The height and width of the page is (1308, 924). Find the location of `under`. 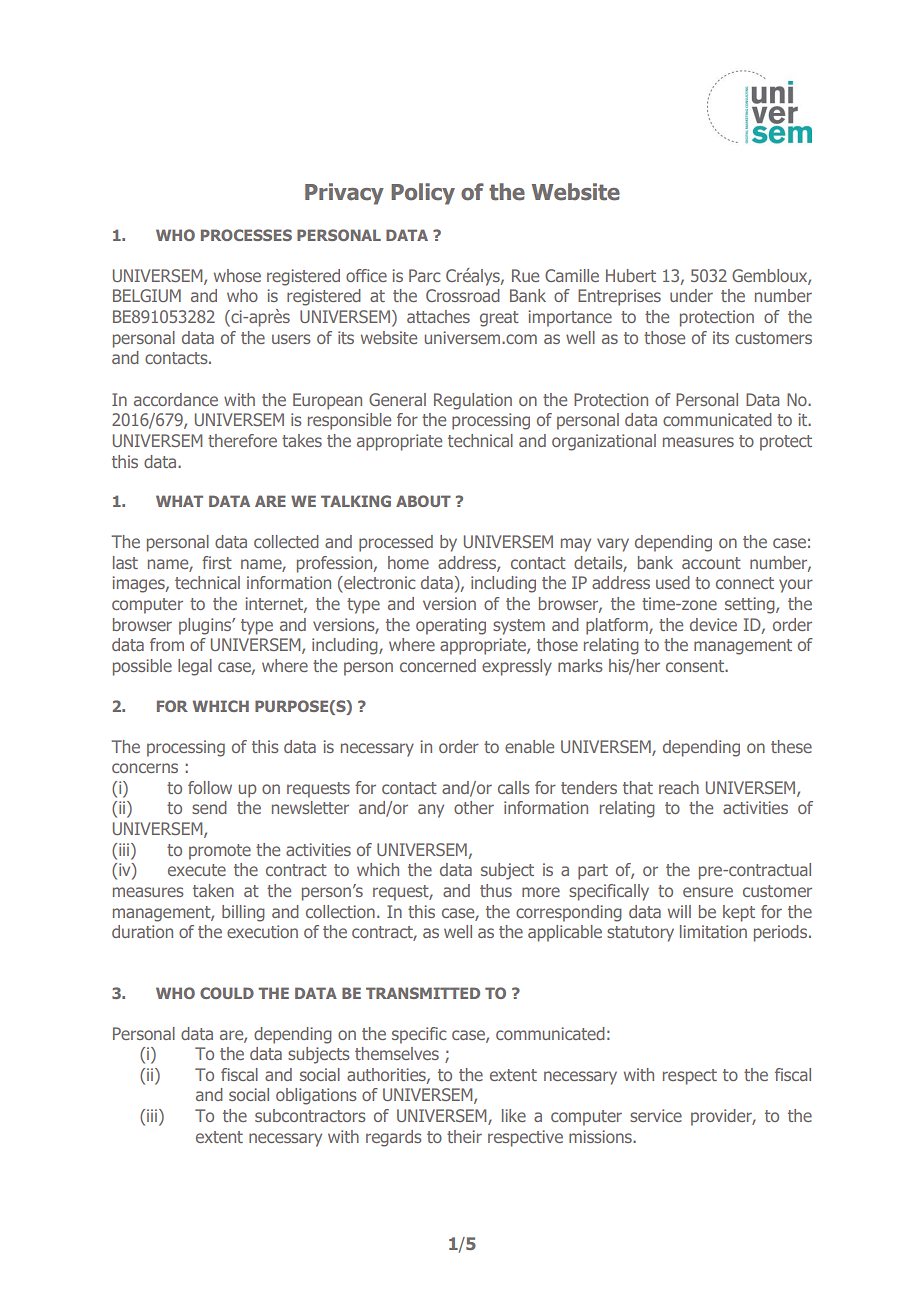

under is located at coordinates (691, 295).
